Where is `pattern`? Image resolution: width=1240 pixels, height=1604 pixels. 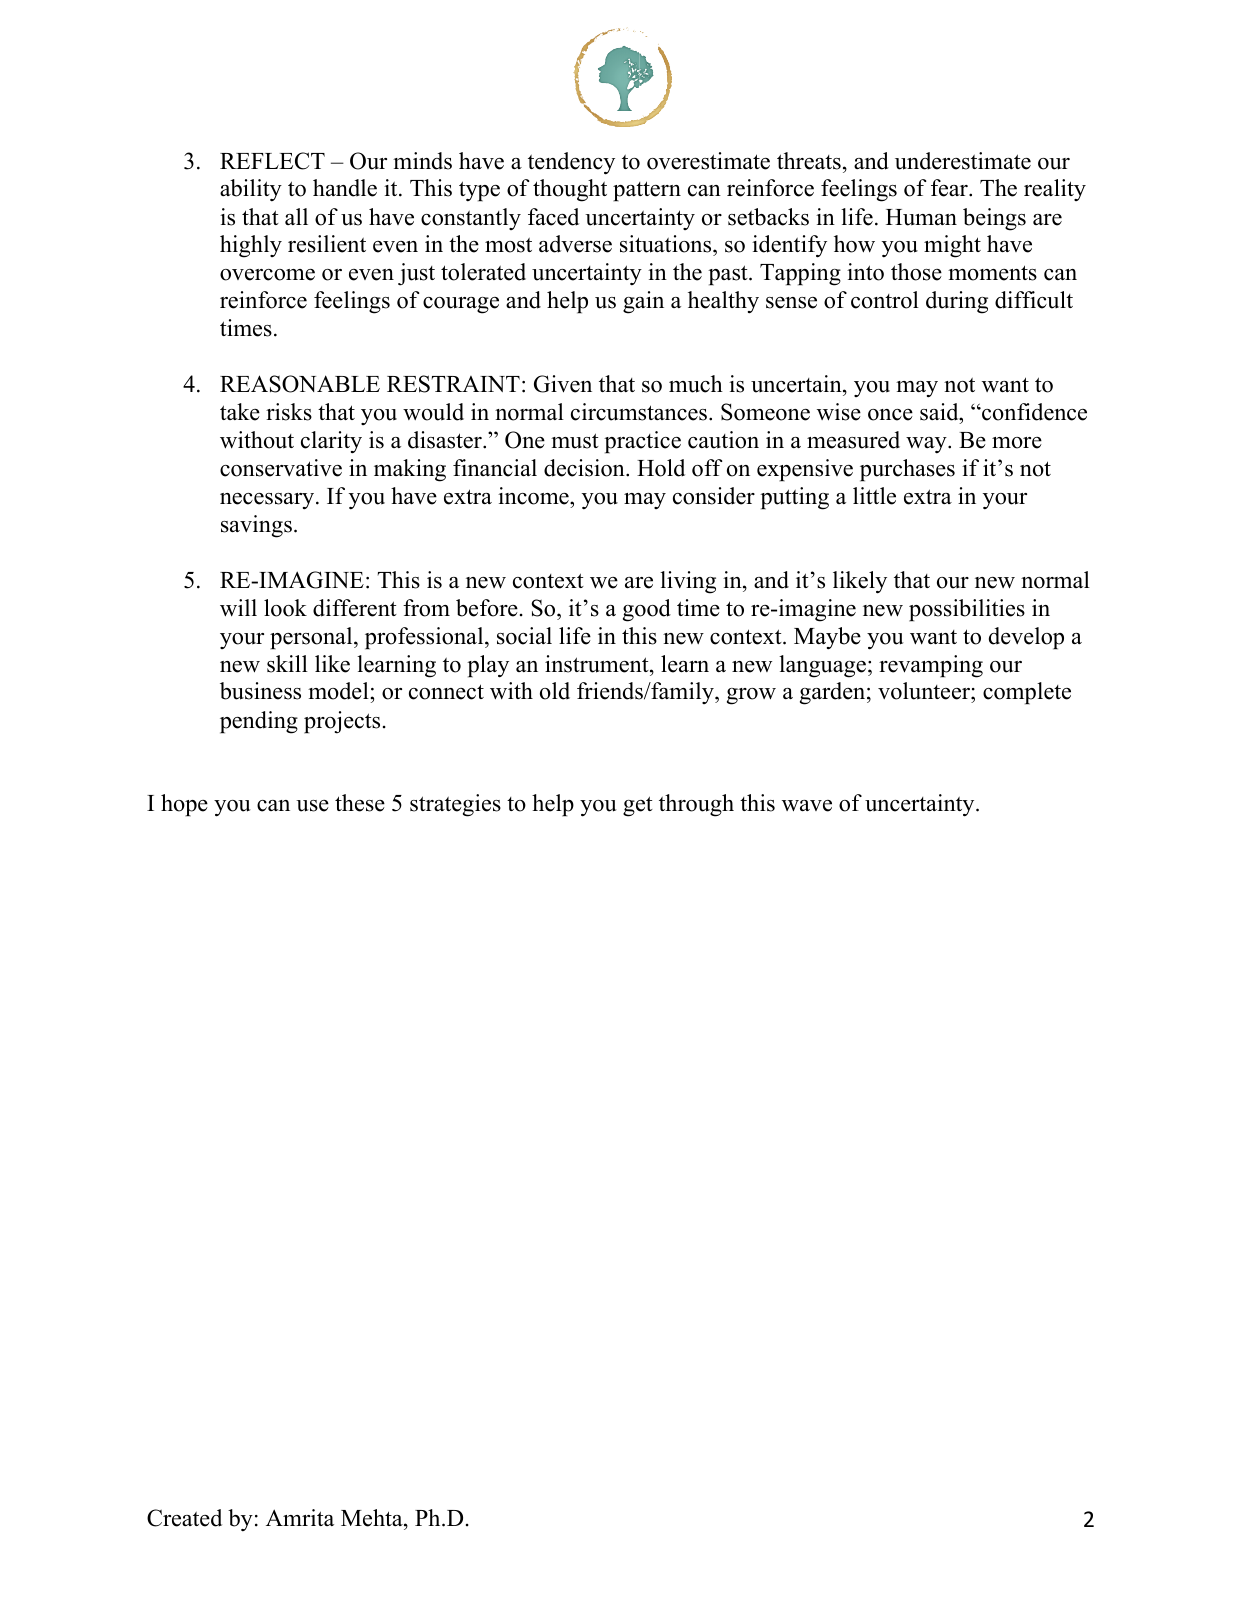 pattern is located at coordinates (647, 191).
